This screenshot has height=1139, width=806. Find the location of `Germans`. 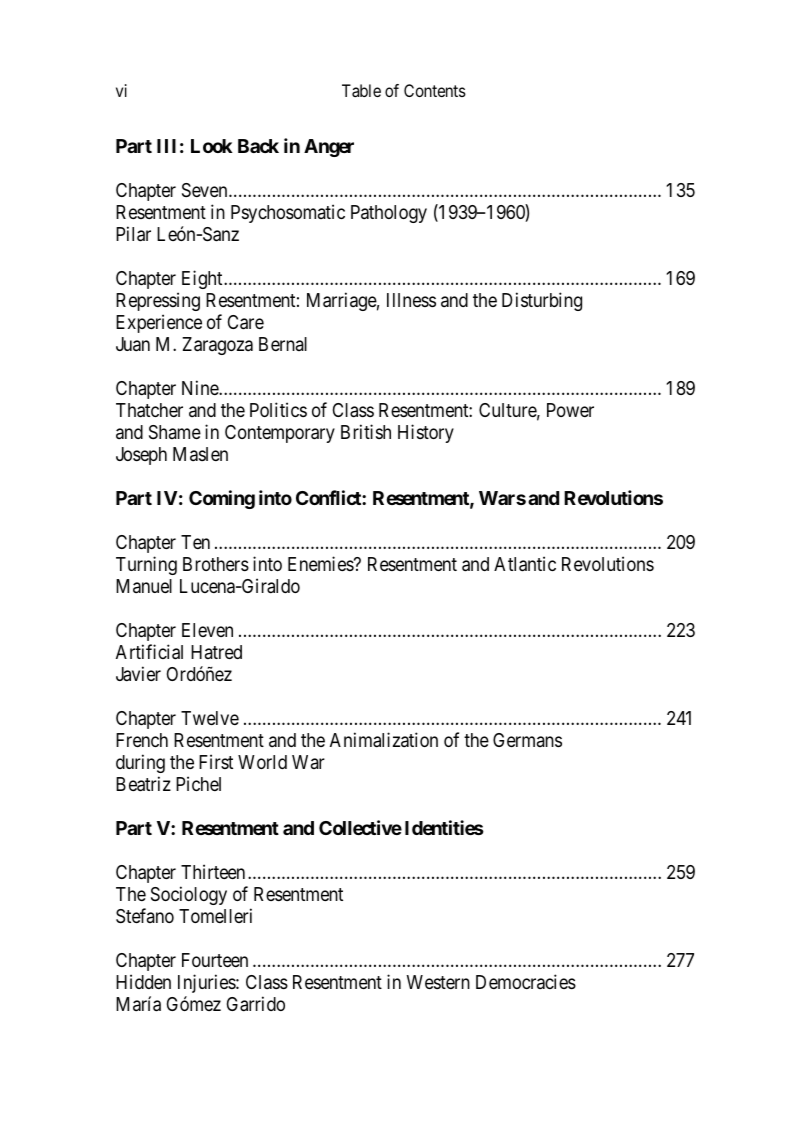

Germans is located at coordinates (527, 740).
